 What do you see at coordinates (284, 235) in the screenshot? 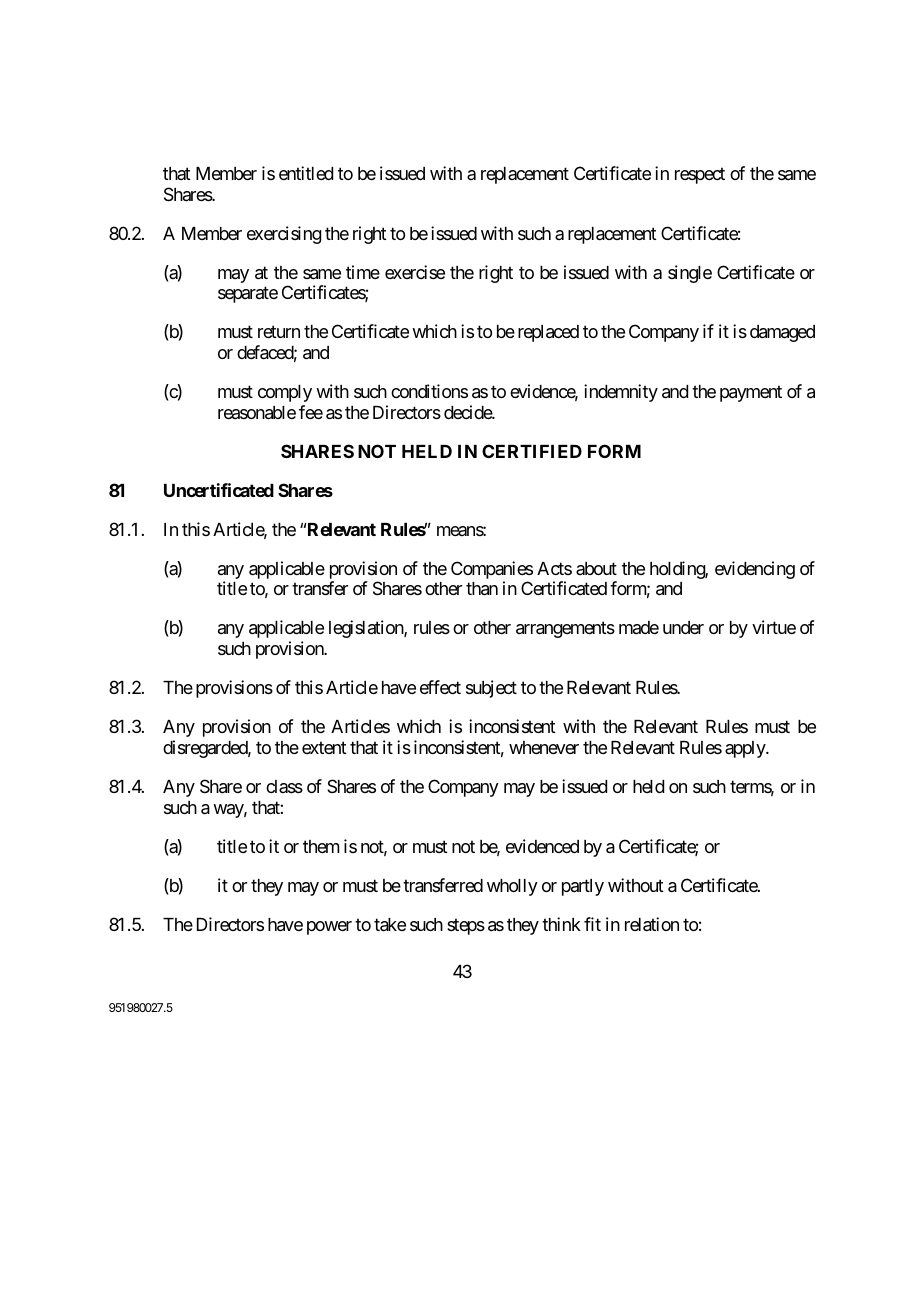
I see `exercising` at bounding box center [284, 235].
